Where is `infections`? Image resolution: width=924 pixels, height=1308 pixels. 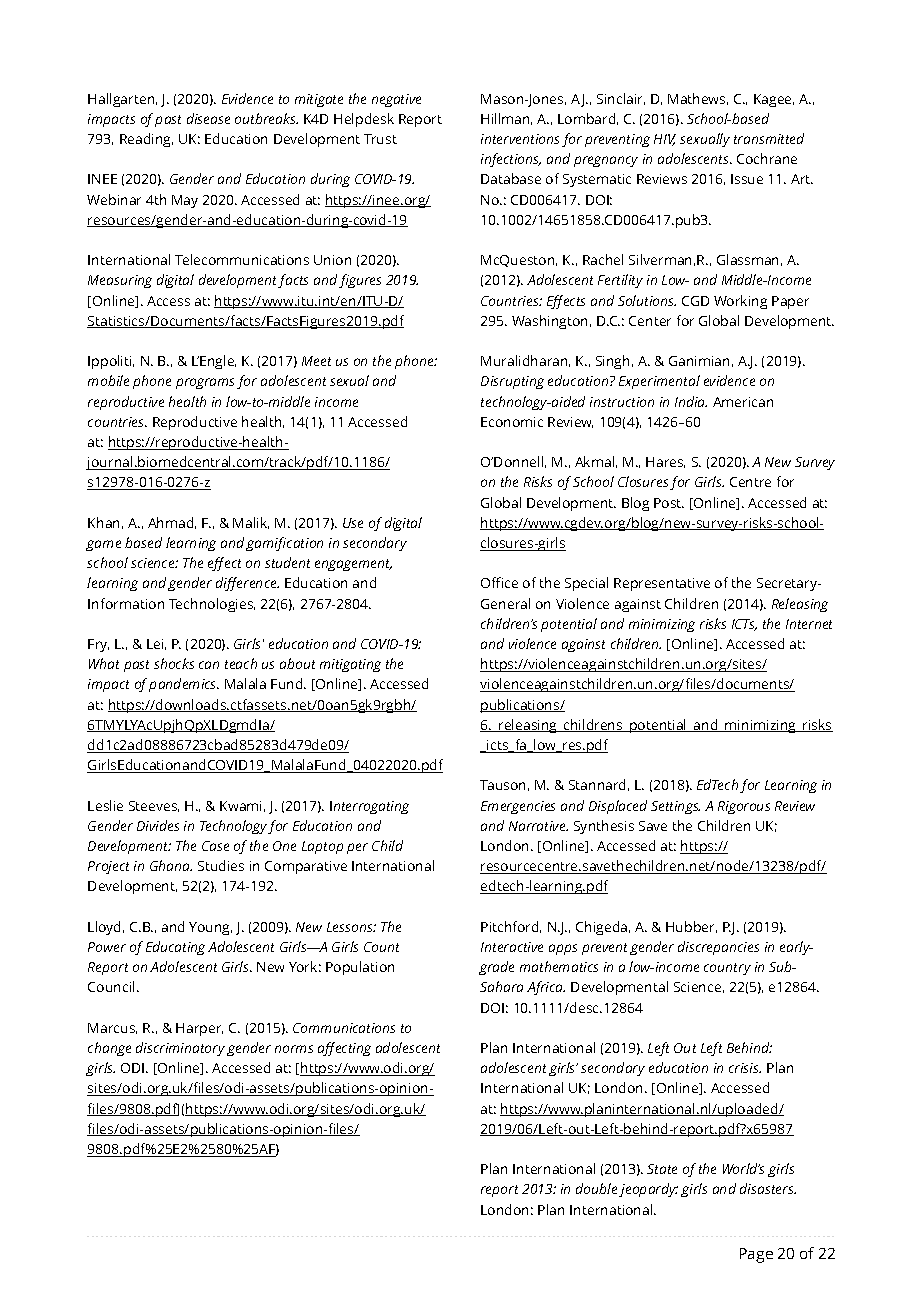 infections is located at coordinates (511, 160).
